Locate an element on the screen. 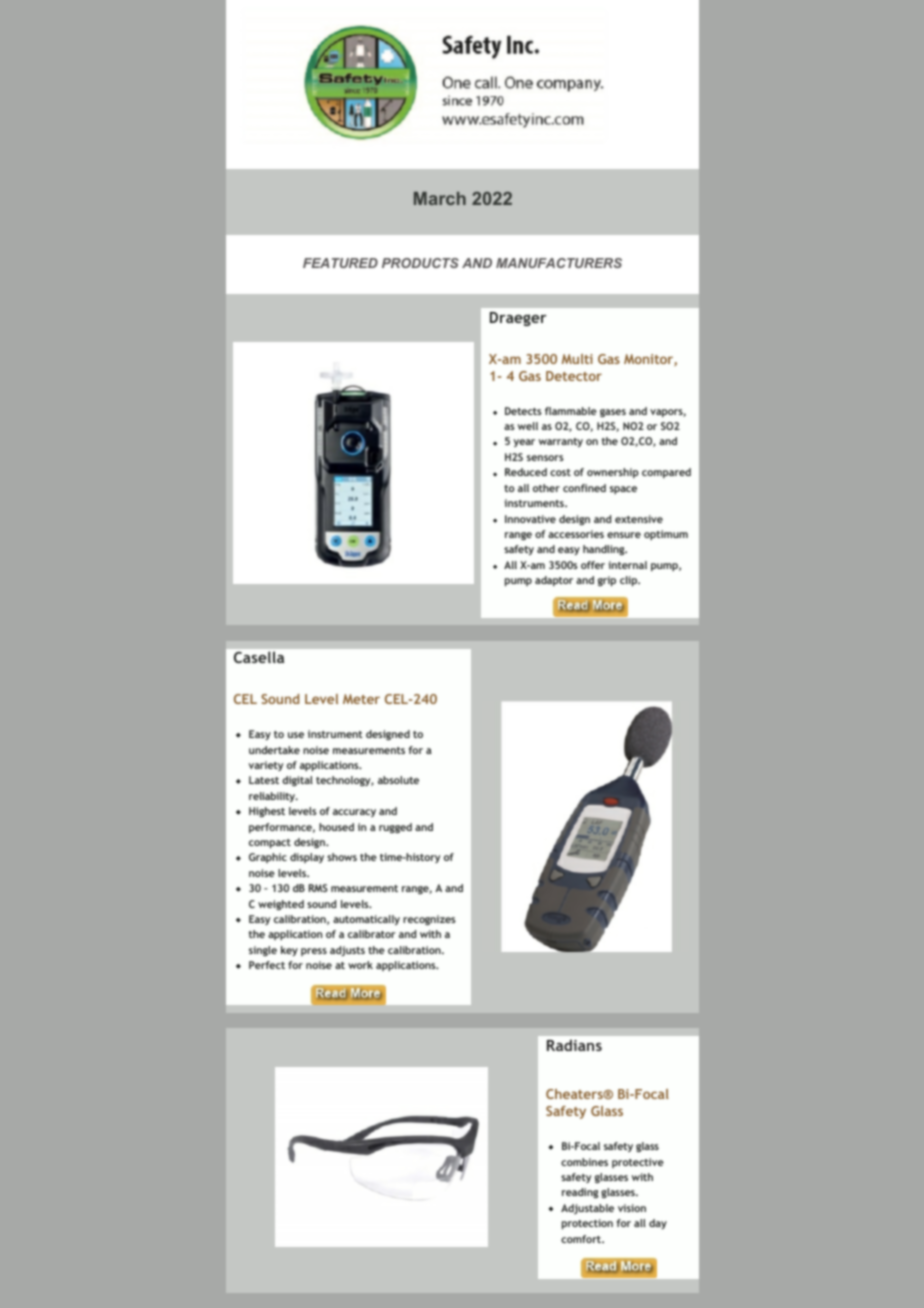 The height and width of the screenshot is (1308, 924). FEATURED is located at coordinates (340, 263).
